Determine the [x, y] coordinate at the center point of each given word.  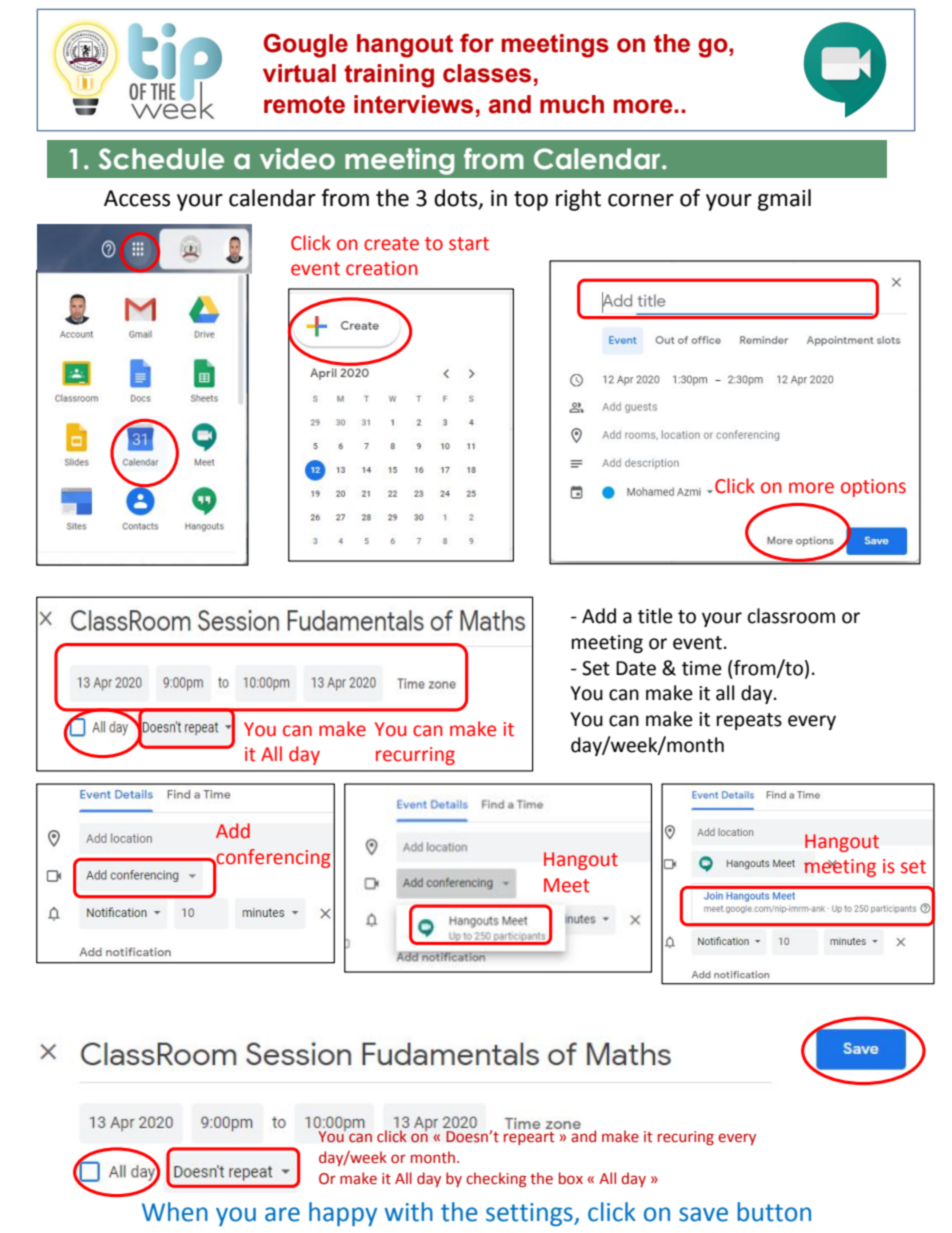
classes [487, 73]
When [175, 1212]
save [703, 1214]
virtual [299, 73]
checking [496, 1179]
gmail [784, 200]
